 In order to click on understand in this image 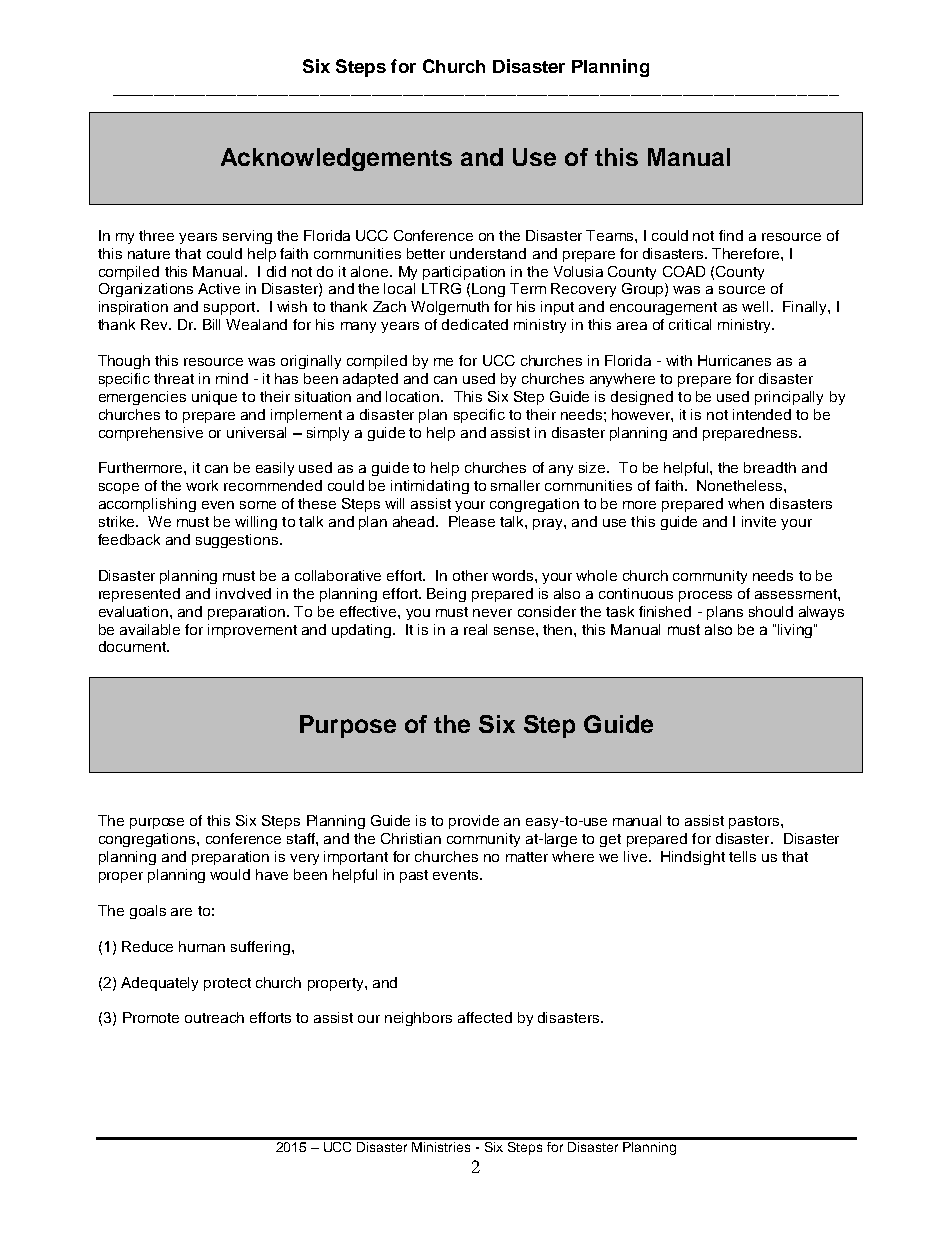, I will do `click(488, 253)`.
